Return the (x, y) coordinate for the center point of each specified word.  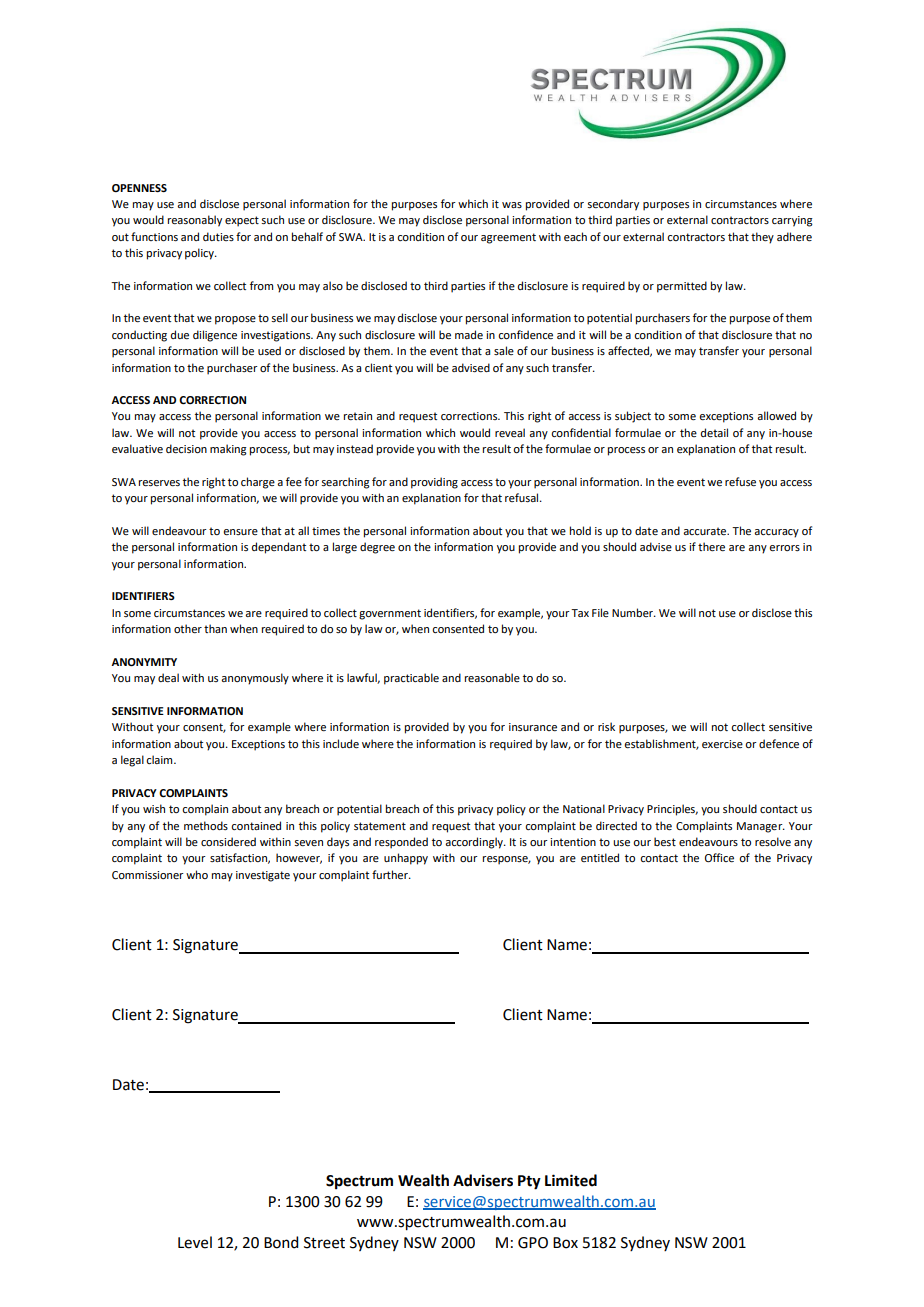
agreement (508, 238)
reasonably (195, 221)
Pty (529, 1182)
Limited (571, 1180)
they (762, 238)
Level (195, 1242)
